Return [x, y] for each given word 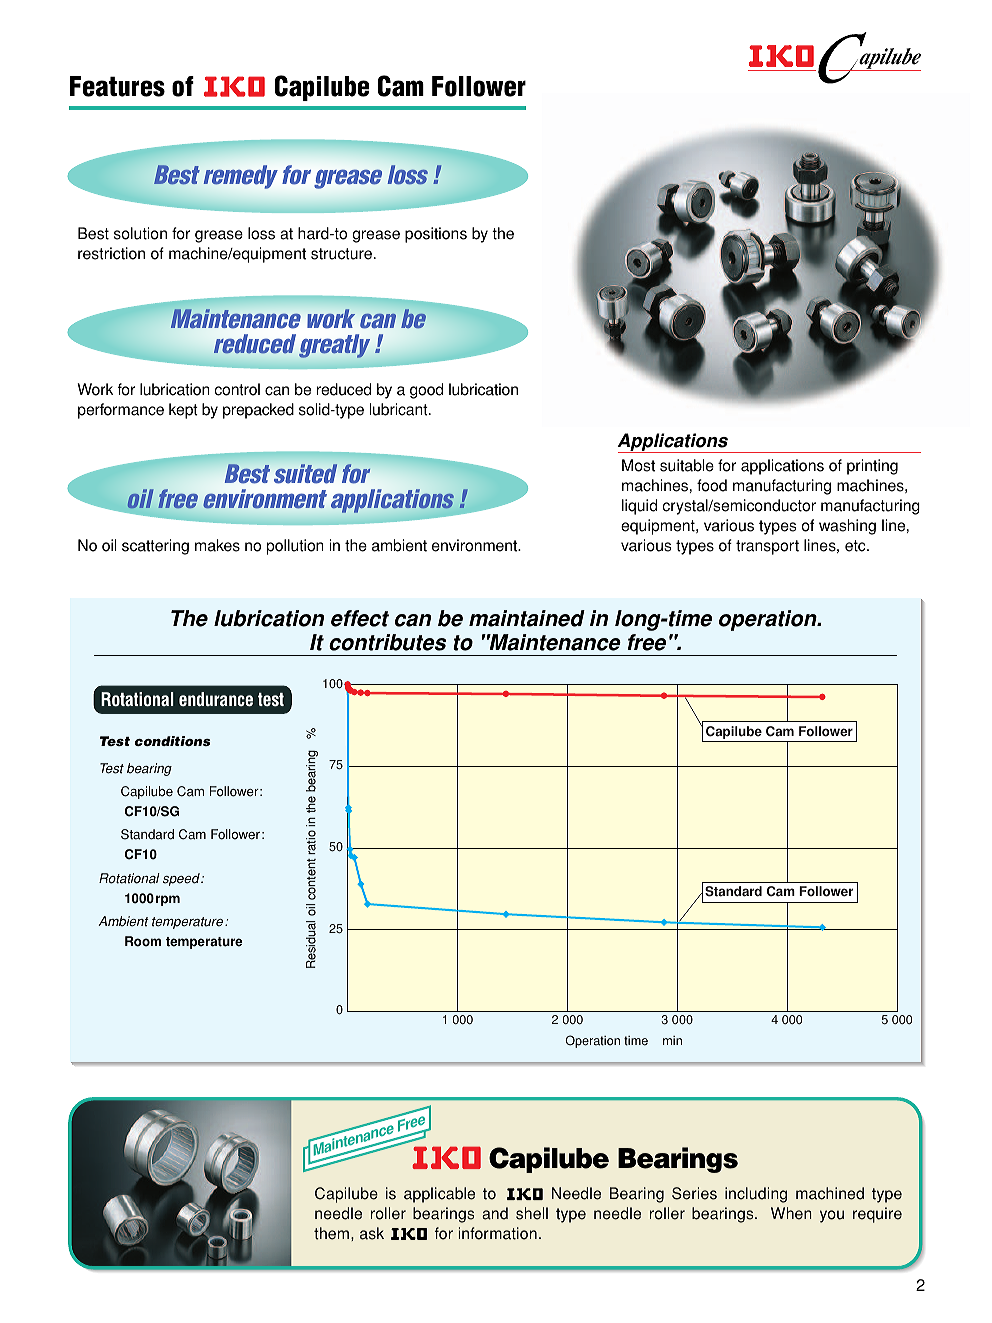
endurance [216, 699]
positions [436, 235]
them [333, 1233]
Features [117, 86]
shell [532, 1213]
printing [872, 467]
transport [767, 547]
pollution [295, 547]
